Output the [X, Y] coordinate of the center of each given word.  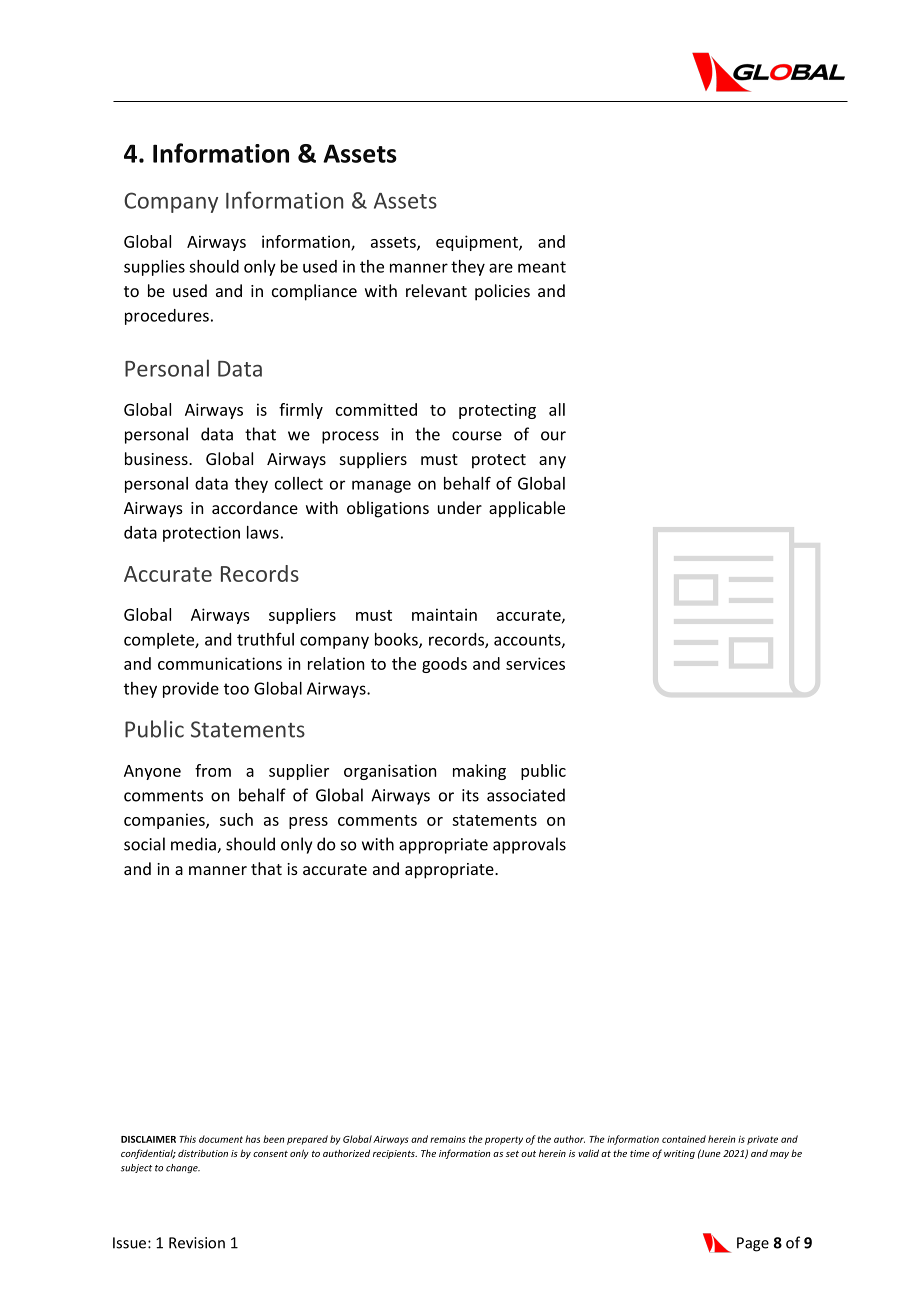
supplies [154, 268]
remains [448, 1139]
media [194, 845]
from [213, 770]
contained [684, 1139]
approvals [529, 845]
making [479, 772]
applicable [527, 509]
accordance [255, 507]
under [460, 507]
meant [542, 267]
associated [526, 795]
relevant [436, 290]
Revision [197, 1243]
